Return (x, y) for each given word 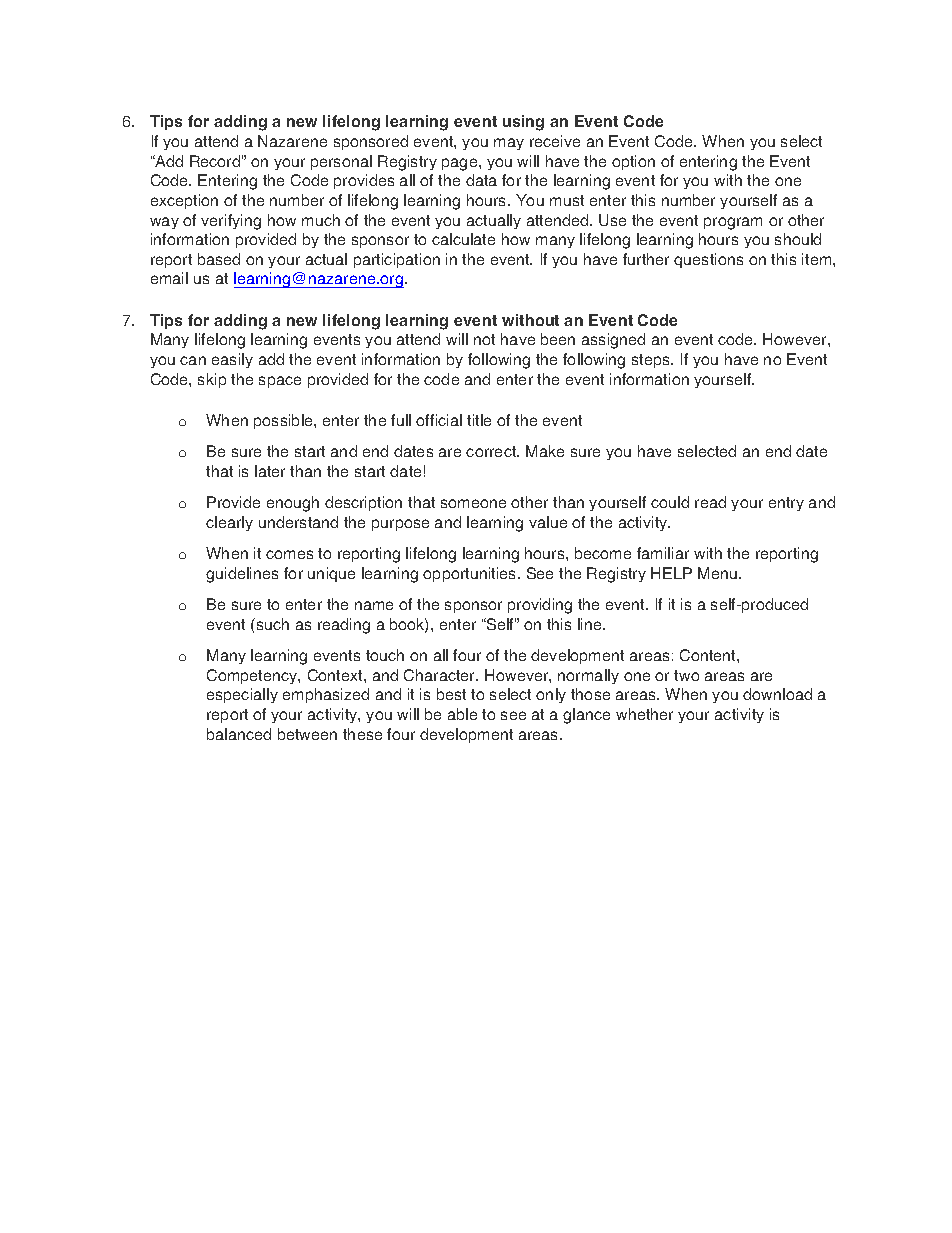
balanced (239, 734)
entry (786, 504)
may (509, 144)
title (479, 420)
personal (341, 162)
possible (284, 421)
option (633, 162)
